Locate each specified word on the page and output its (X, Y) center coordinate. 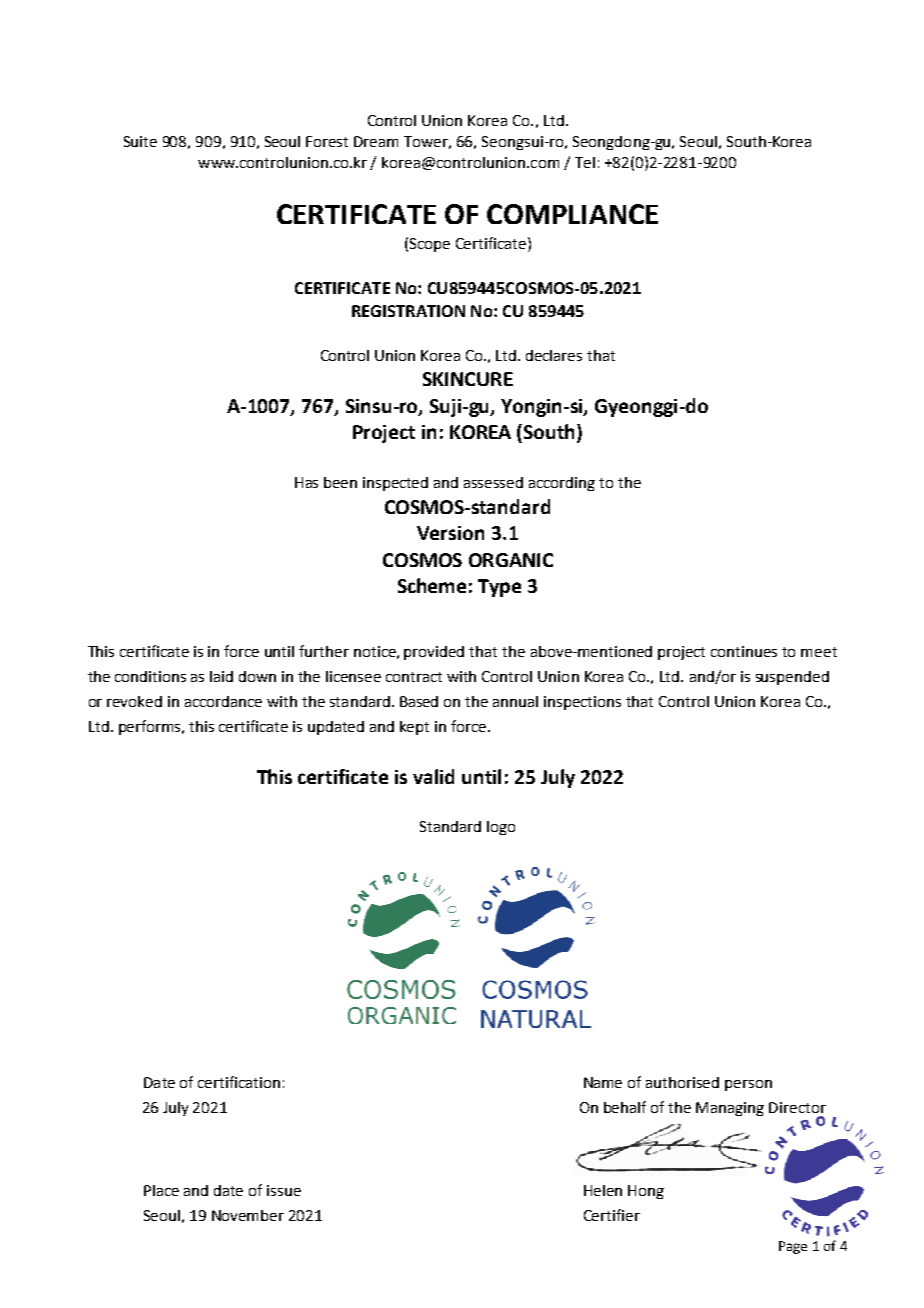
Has (306, 482)
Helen (603, 1190)
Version (450, 533)
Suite (140, 141)
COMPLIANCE (572, 214)
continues (744, 651)
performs (151, 727)
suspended (792, 678)
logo (501, 828)
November (248, 1215)
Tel (585, 162)
